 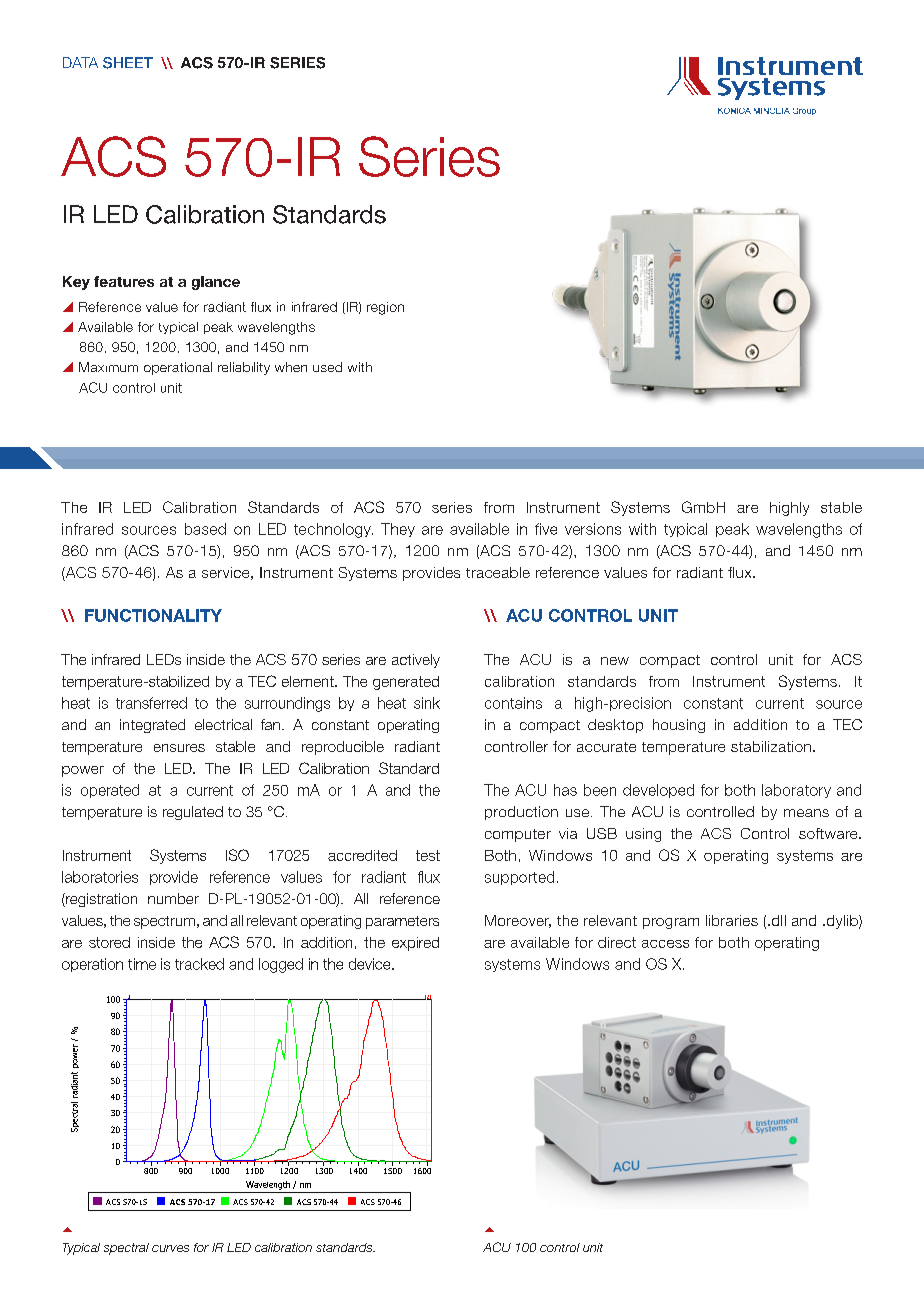 What do you see at coordinates (128, 63) in the screenshot?
I see `SHEET` at bounding box center [128, 63].
